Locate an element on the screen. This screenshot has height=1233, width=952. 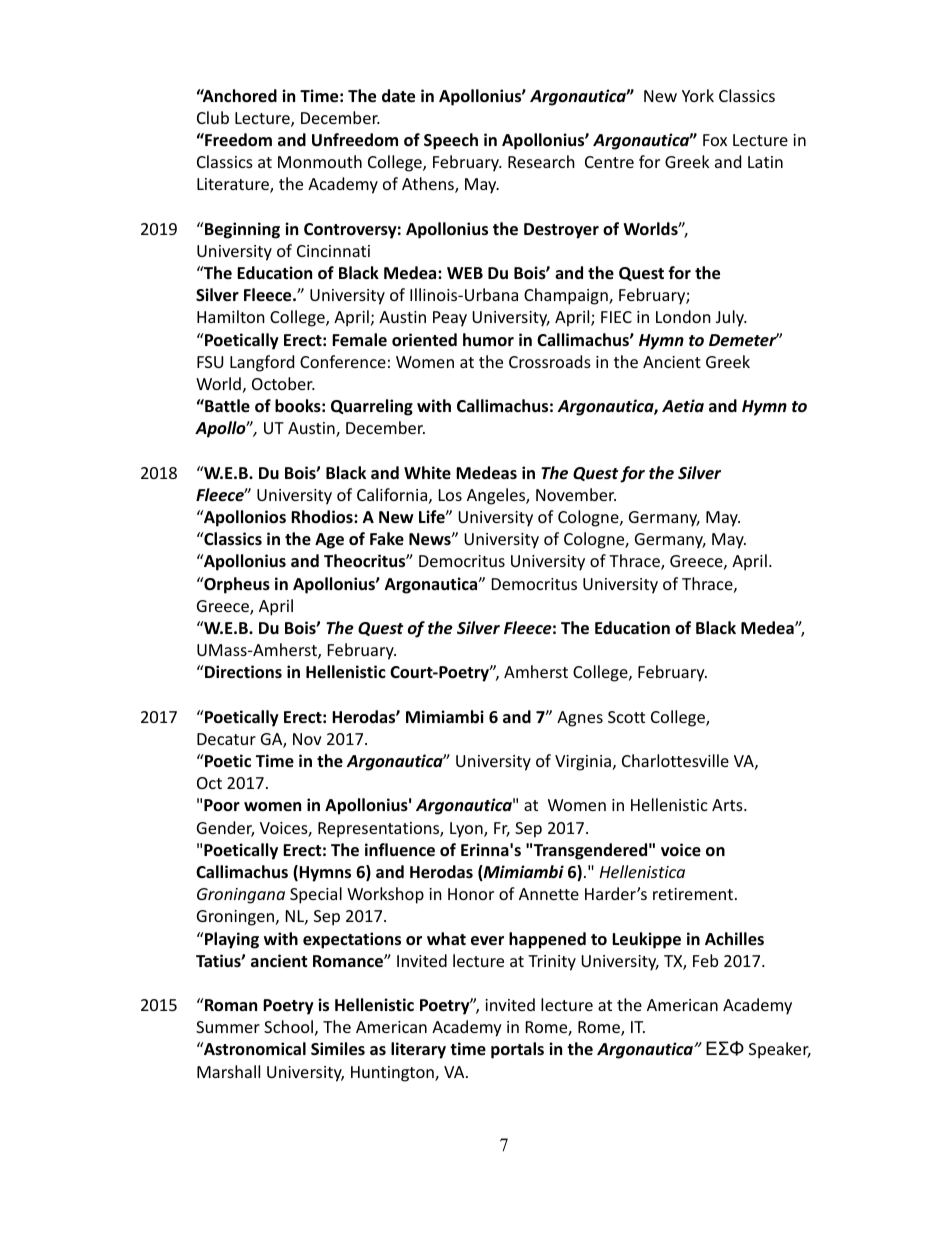
School is located at coordinates (288, 1026).
